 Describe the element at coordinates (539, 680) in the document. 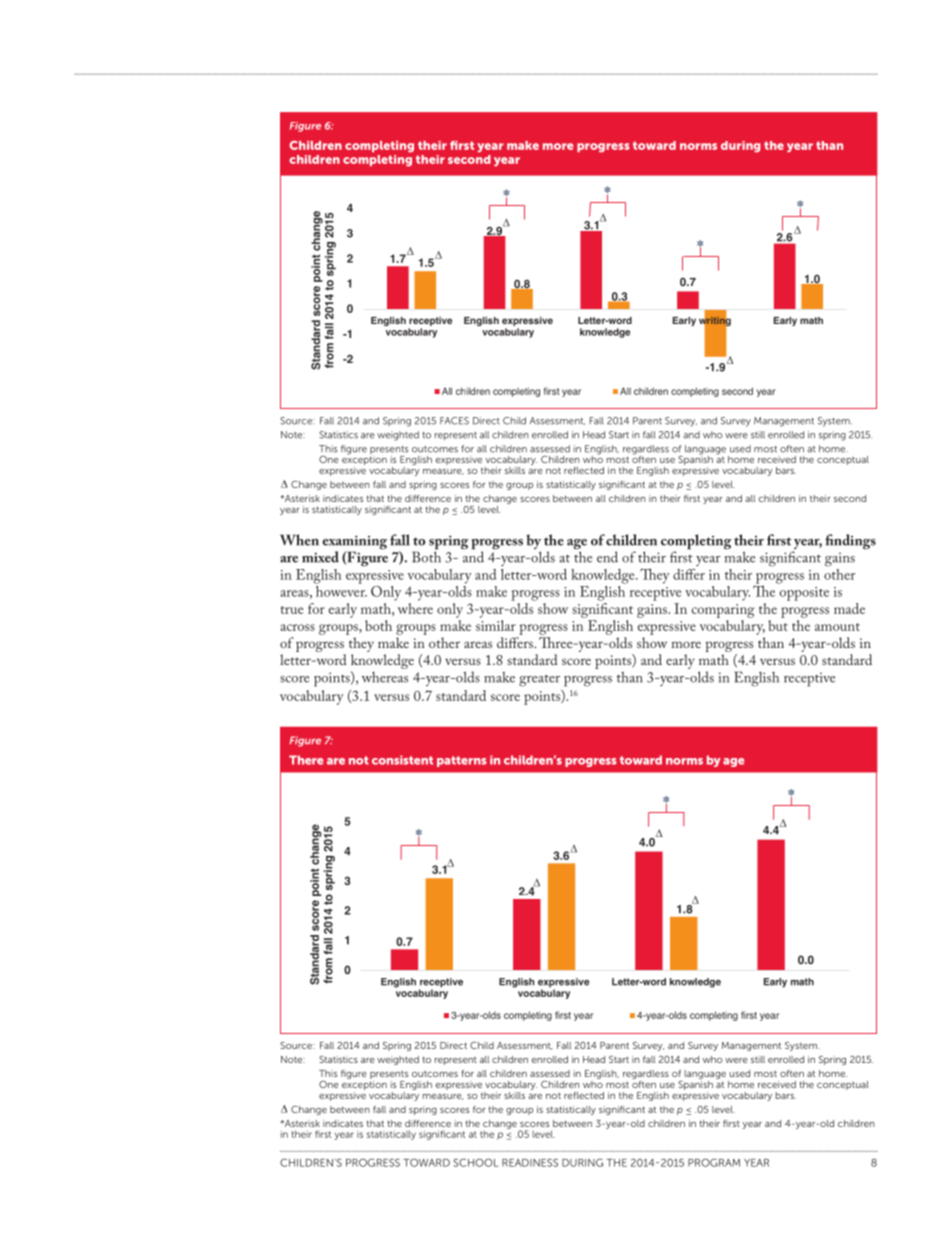

I see `greater` at that location.
